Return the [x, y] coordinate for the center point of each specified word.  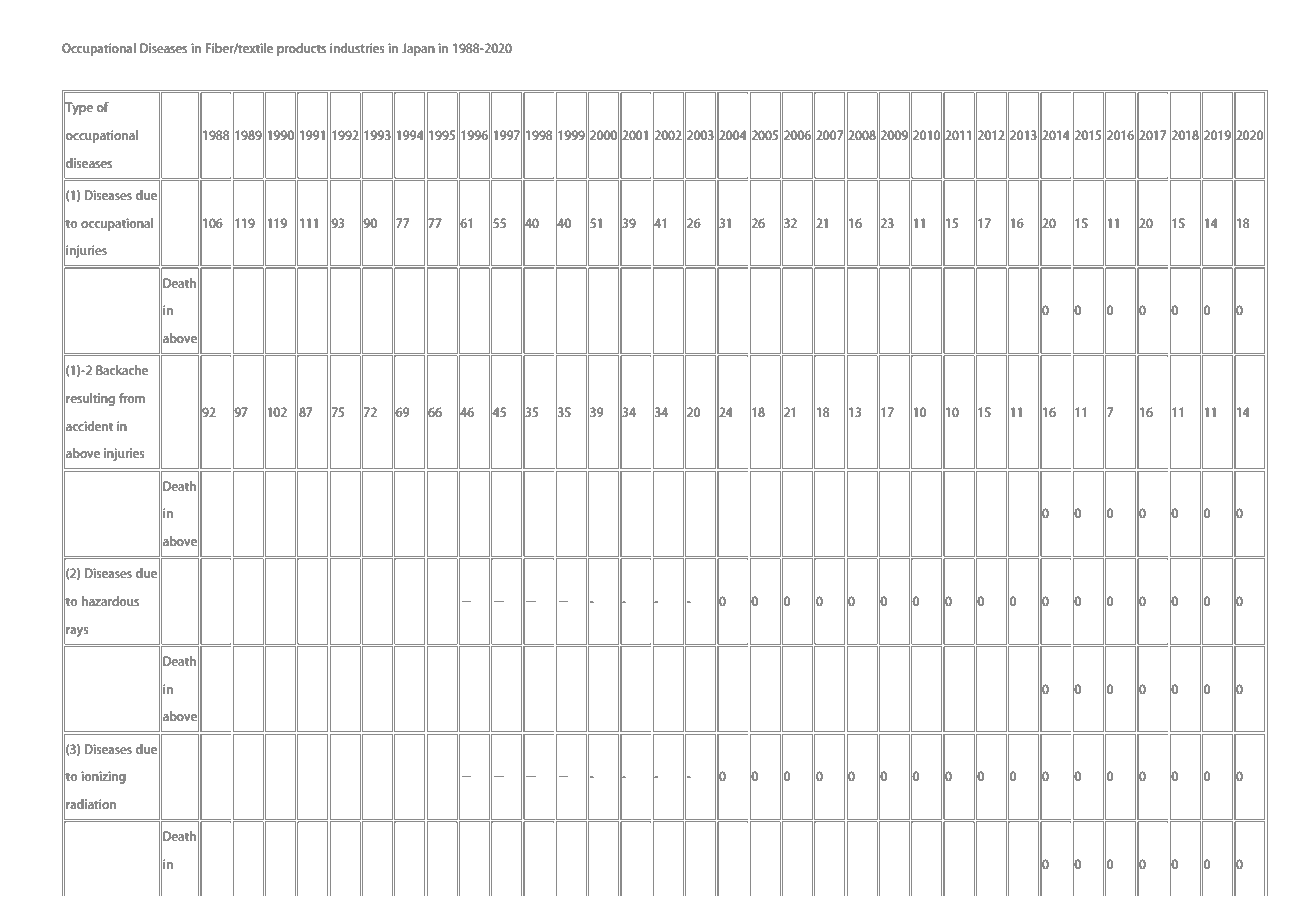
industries [357, 48]
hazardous [110, 601]
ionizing [103, 777]
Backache [122, 370]
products [301, 49]
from [132, 398]
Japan [418, 49]
